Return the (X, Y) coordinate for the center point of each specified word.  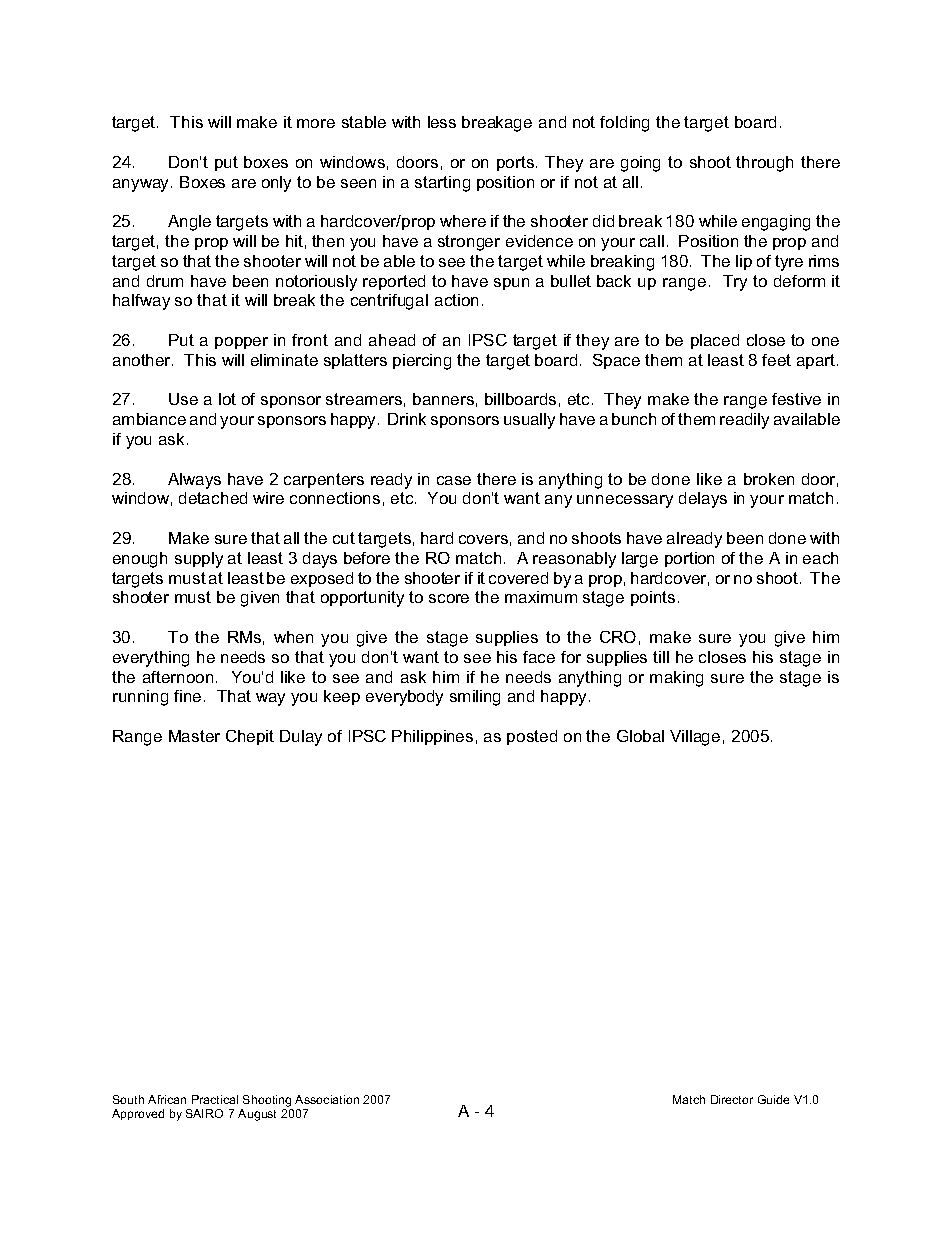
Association (327, 1099)
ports (515, 163)
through (764, 164)
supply (199, 560)
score (449, 598)
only (276, 184)
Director (732, 1099)
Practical (215, 1099)
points (653, 598)
